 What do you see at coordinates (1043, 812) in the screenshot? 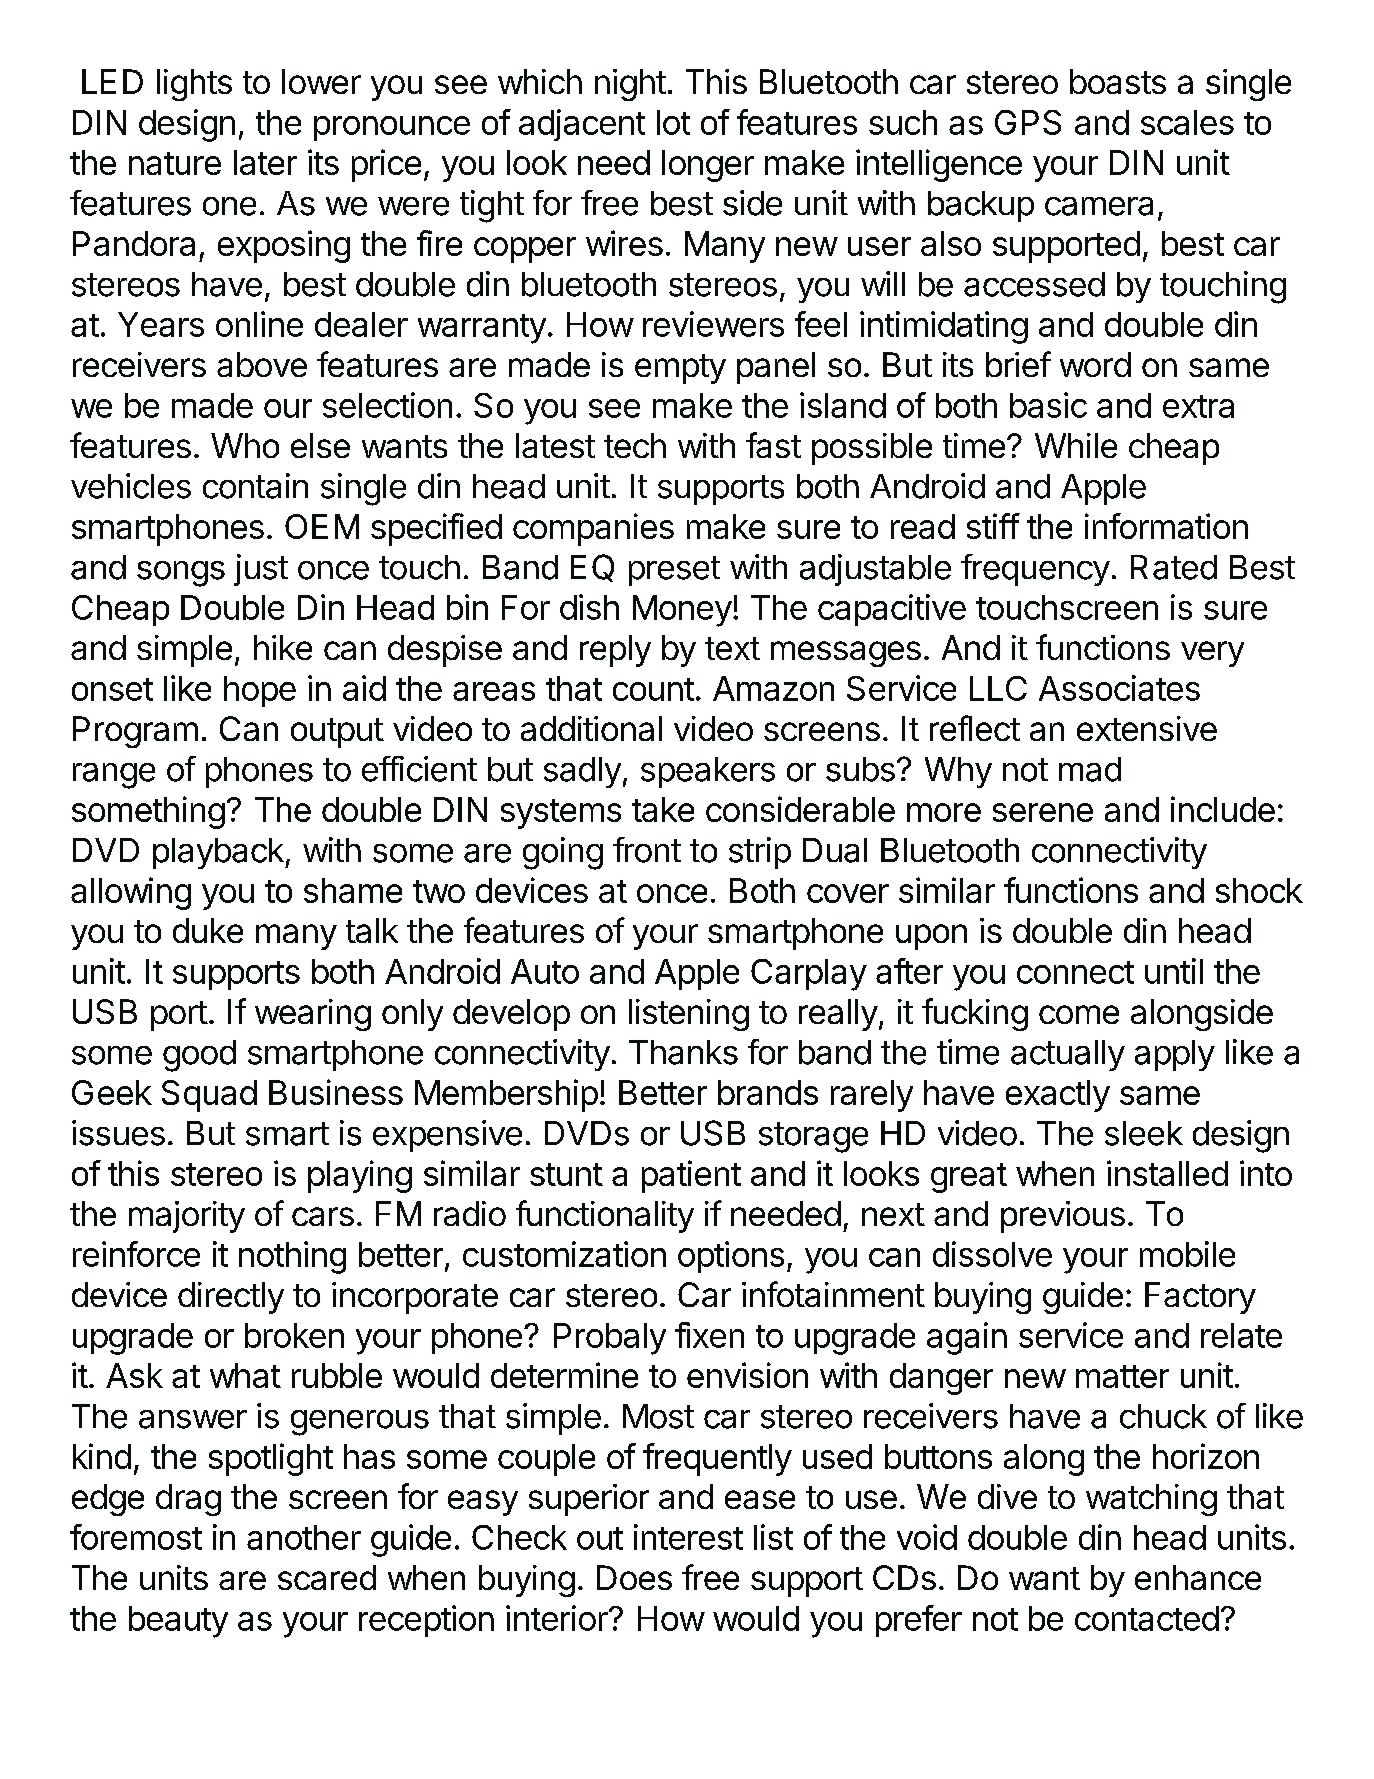
I see `serene` at bounding box center [1043, 812].
